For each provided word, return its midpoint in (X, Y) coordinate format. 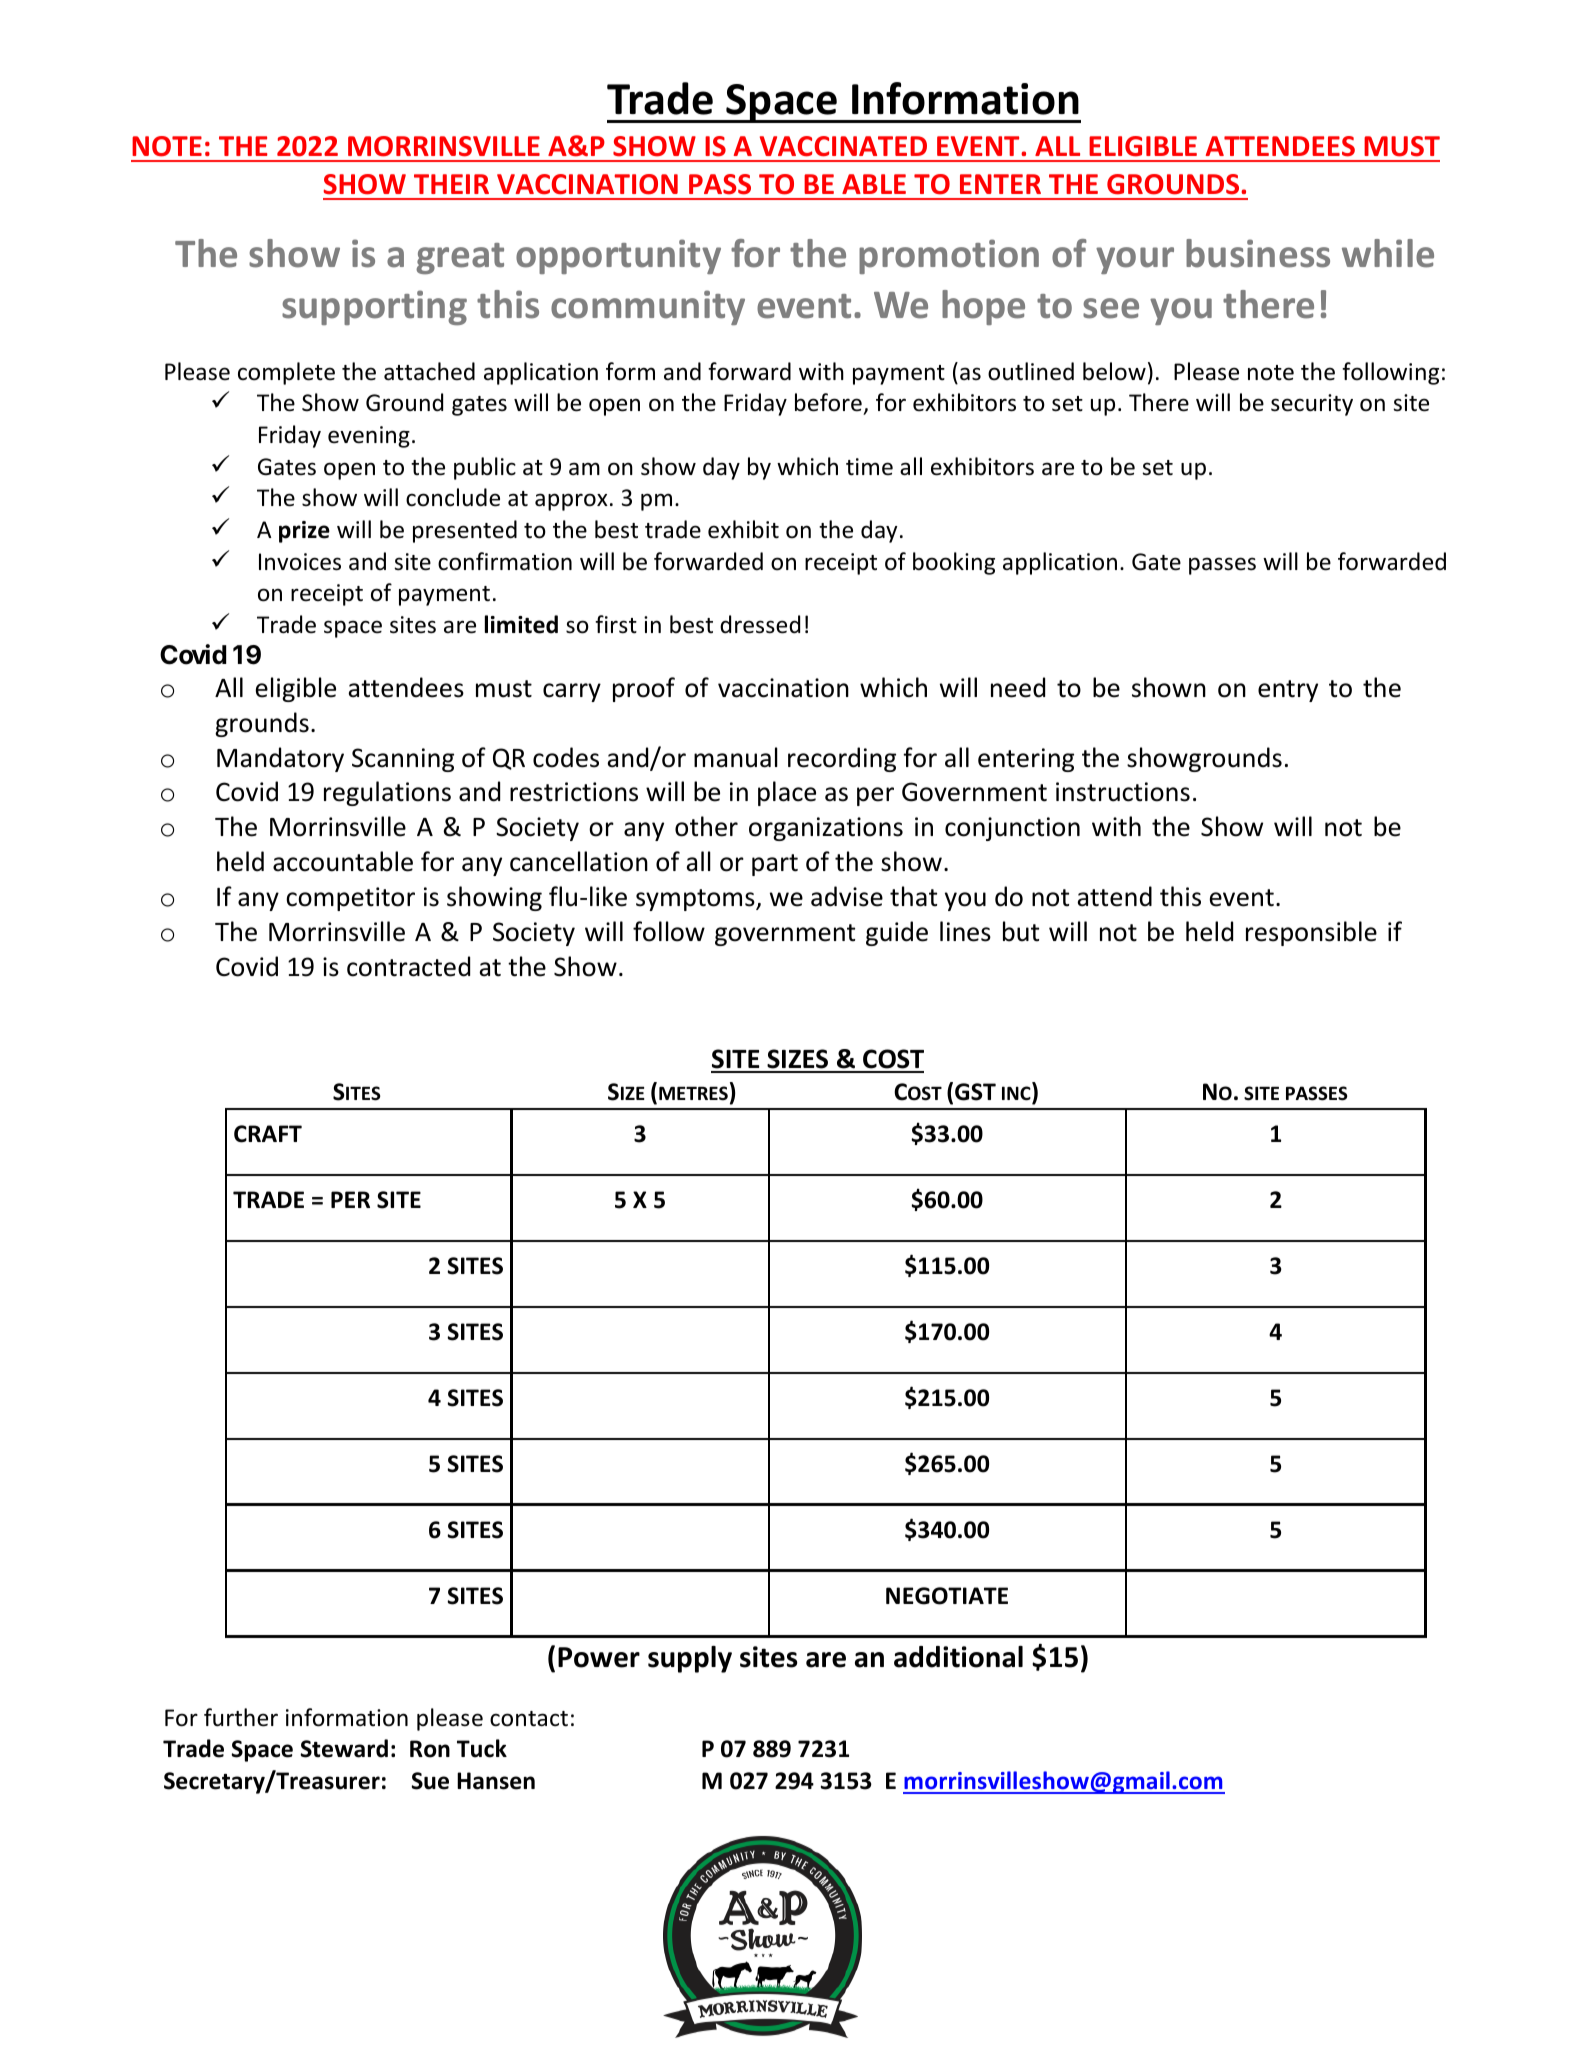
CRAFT (268, 1134)
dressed (760, 624)
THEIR (451, 184)
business (1258, 253)
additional (958, 1657)
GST (975, 1092)
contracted (408, 966)
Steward (344, 1748)
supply (690, 1659)
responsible (1311, 933)
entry (1288, 691)
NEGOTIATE (947, 1596)
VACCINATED (843, 146)
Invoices (300, 562)
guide (897, 933)
